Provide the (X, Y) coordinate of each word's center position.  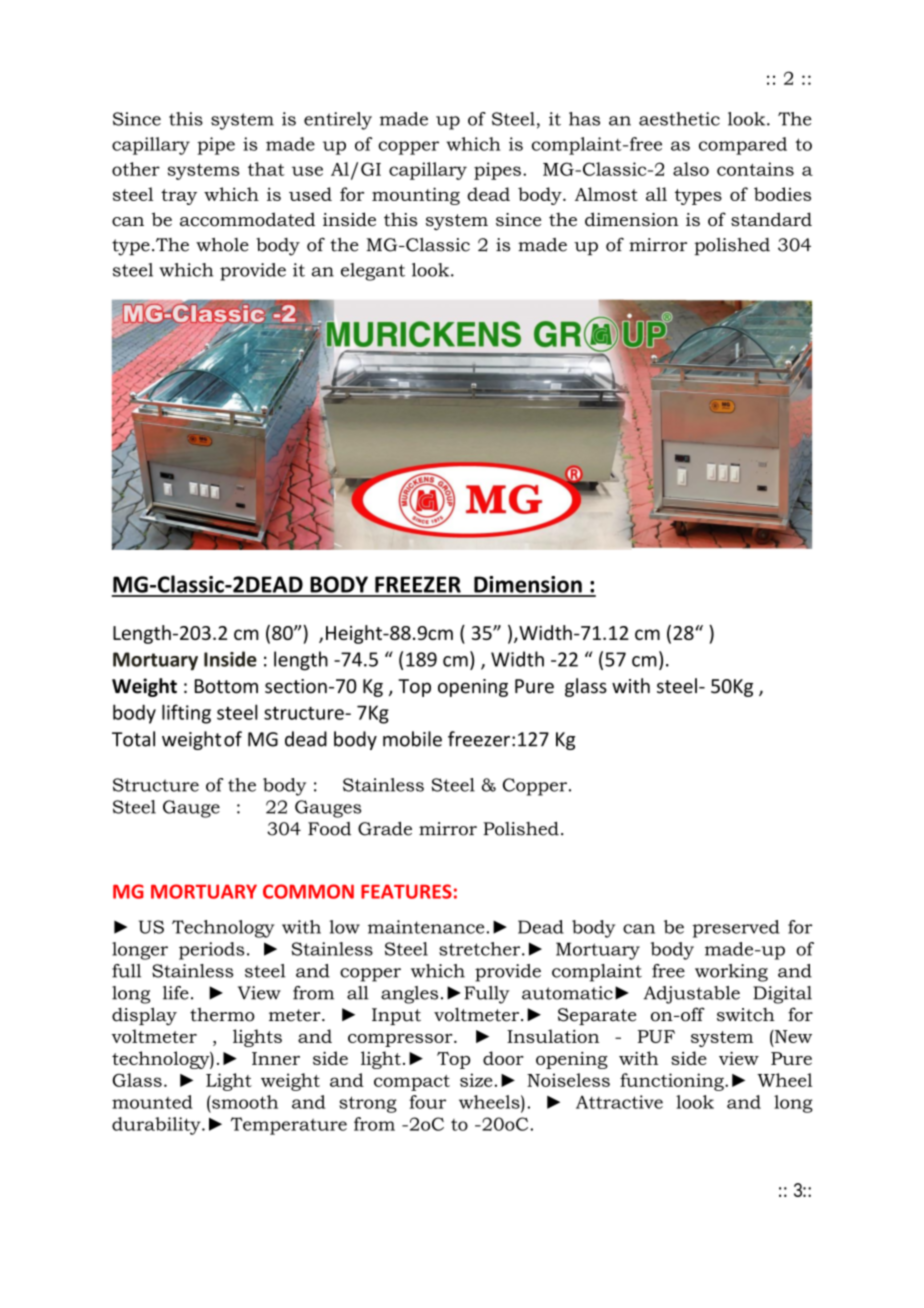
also (691, 169)
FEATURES (406, 891)
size (476, 1080)
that (266, 169)
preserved (736, 929)
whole (222, 244)
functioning (673, 1082)
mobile (412, 739)
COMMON (308, 891)
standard (771, 219)
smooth (244, 1102)
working (731, 973)
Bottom (226, 686)
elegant (373, 272)
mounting (416, 196)
